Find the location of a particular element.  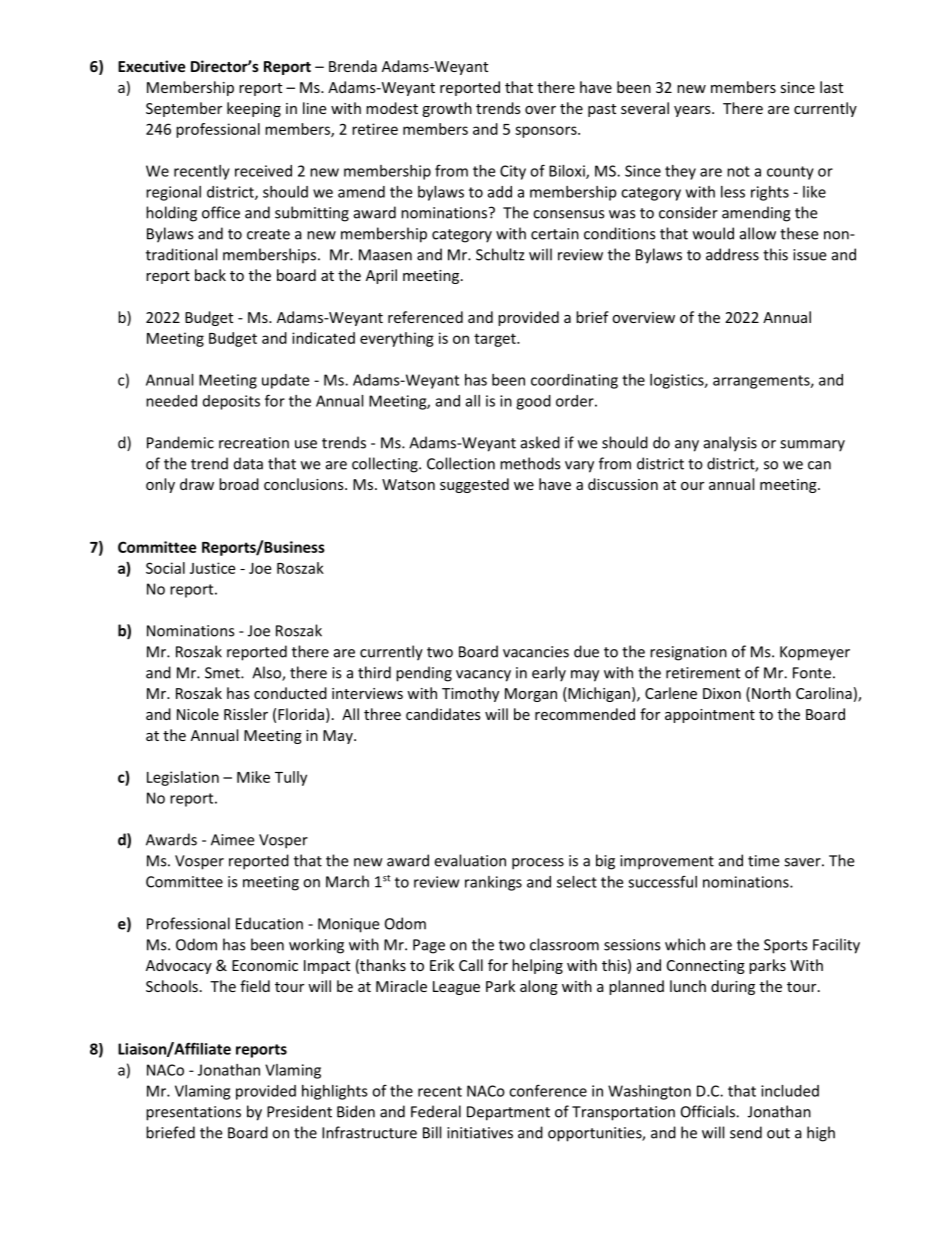

resignation is located at coordinates (688, 653).
